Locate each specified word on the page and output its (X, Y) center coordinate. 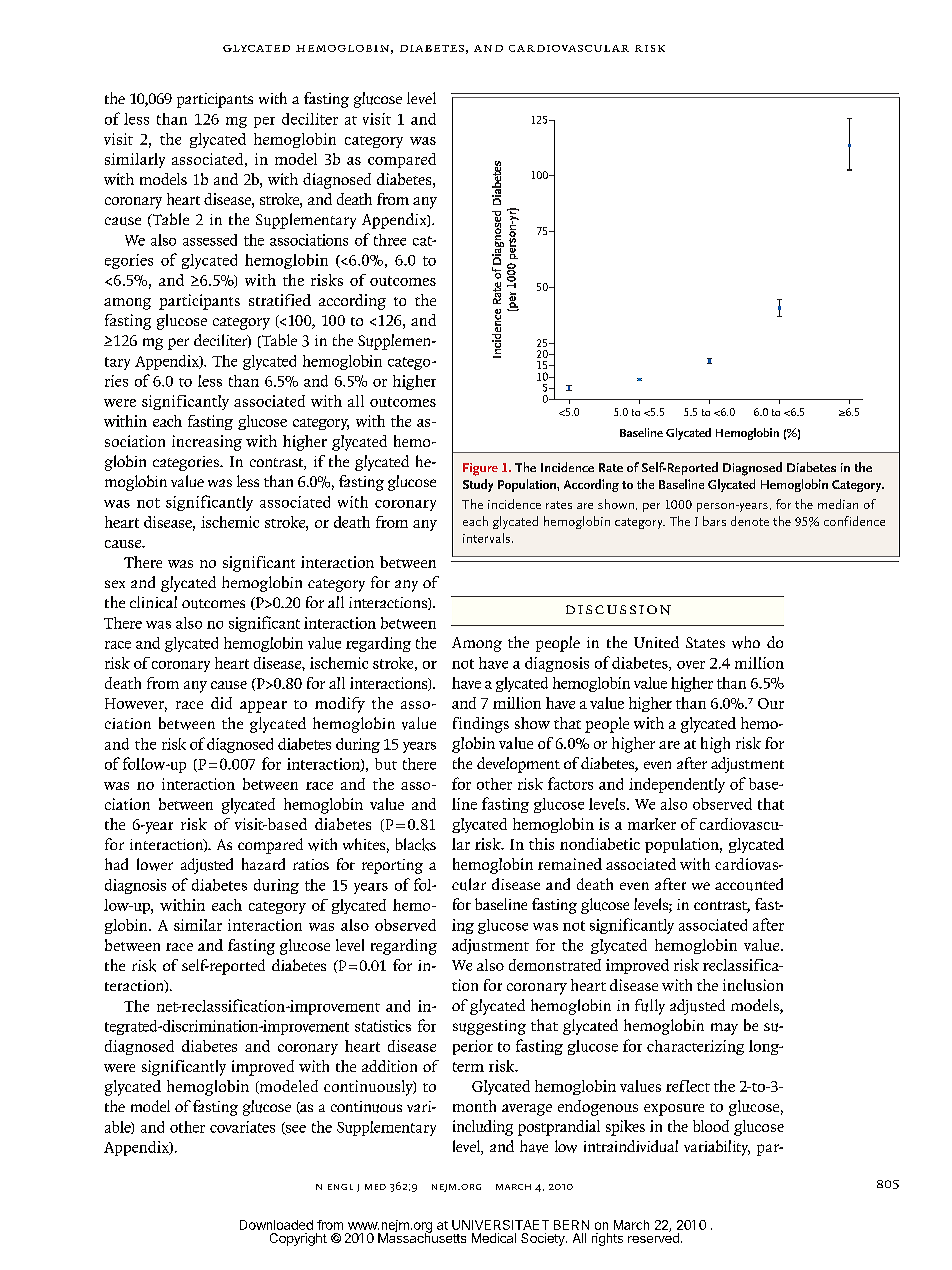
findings (481, 725)
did (221, 703)
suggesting (489, 1027)
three (390, 240)
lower (155, 864)
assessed (210, 240)
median (838, 504)
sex (115, 584)
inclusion (753, 985)
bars (714, 521)
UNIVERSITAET (500, 1225)
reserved (653, 1237)
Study (478, 485)
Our (771, 703)
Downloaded (276, 1225)
